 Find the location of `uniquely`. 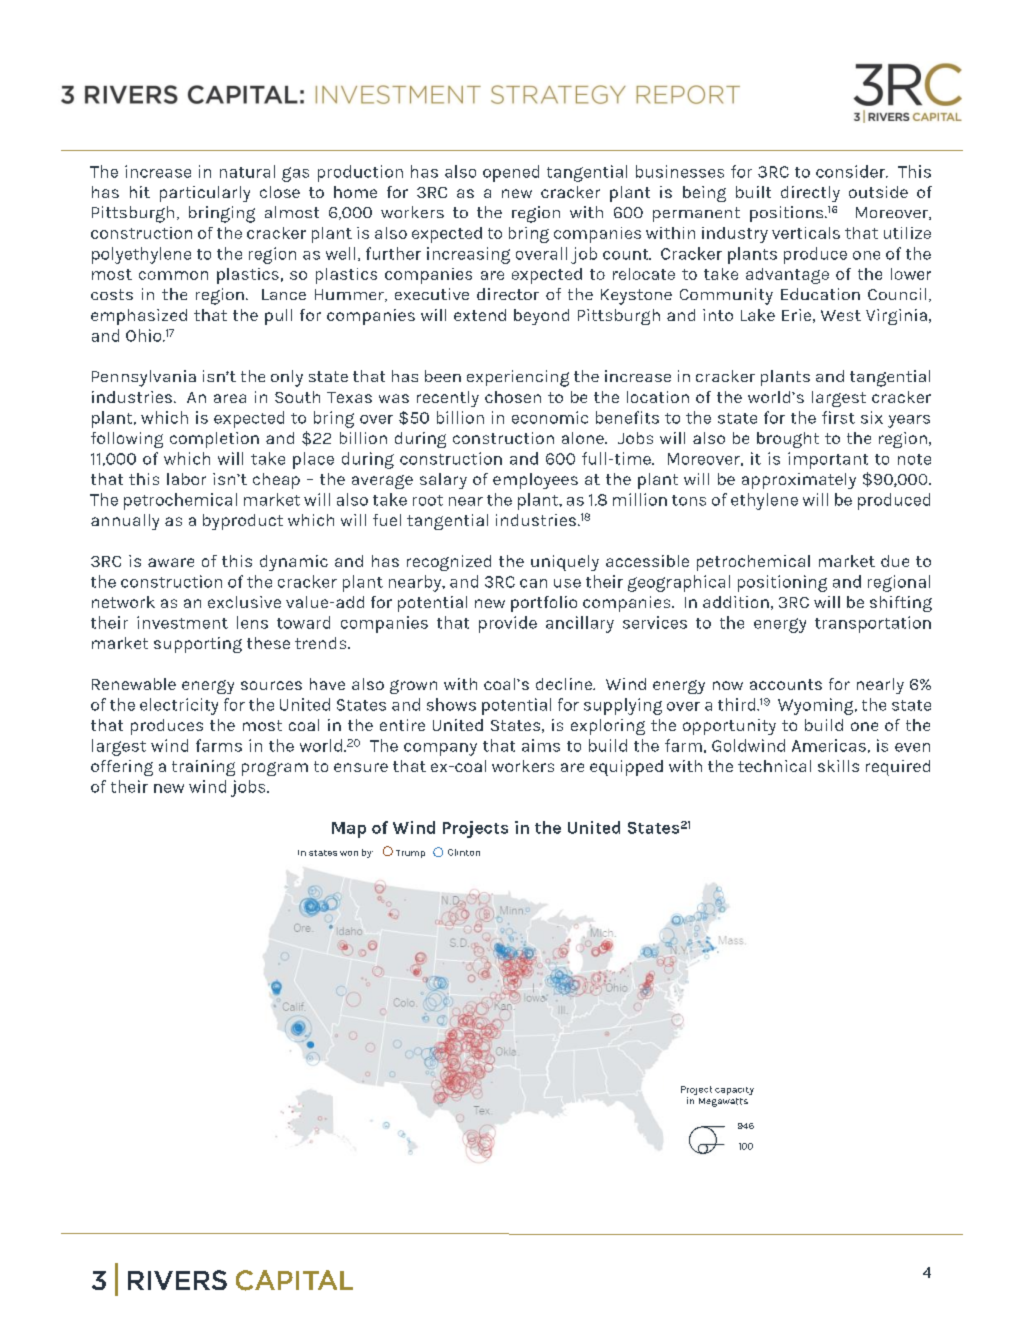

uniquely is located at coordinates (565, 563).
